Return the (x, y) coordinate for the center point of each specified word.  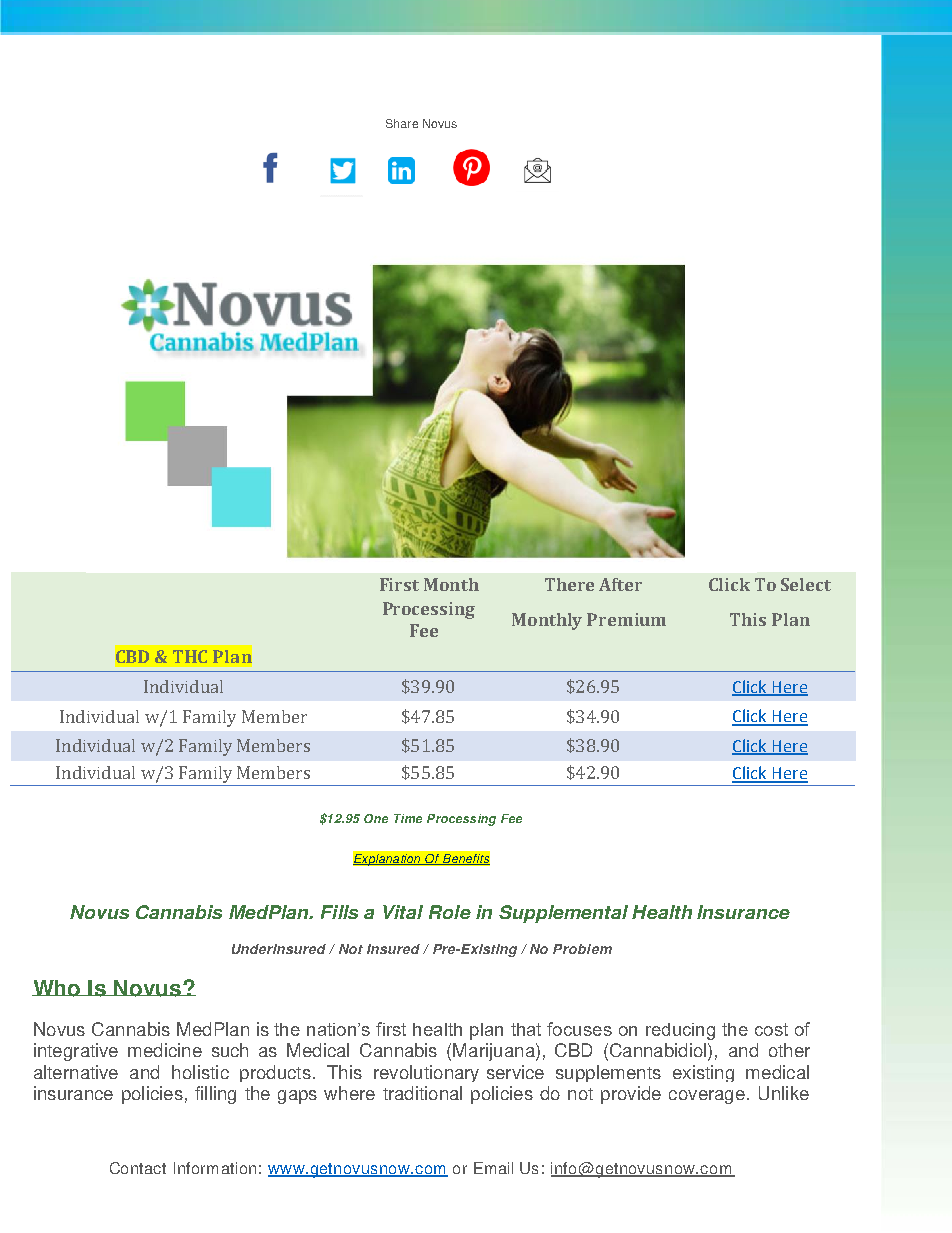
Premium (626, 619)
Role (450, 912)
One (376, 818)
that (526, 1029)
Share (402, 123)
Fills (339, 912)
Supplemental (563, 914)
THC (190, 656)
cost (771, 1029)
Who (57, 988)
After (620, 584)
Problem (582, 949)
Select (806, 584)
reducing (680, 1031)
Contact (138, 1168)
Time (408, 818)
